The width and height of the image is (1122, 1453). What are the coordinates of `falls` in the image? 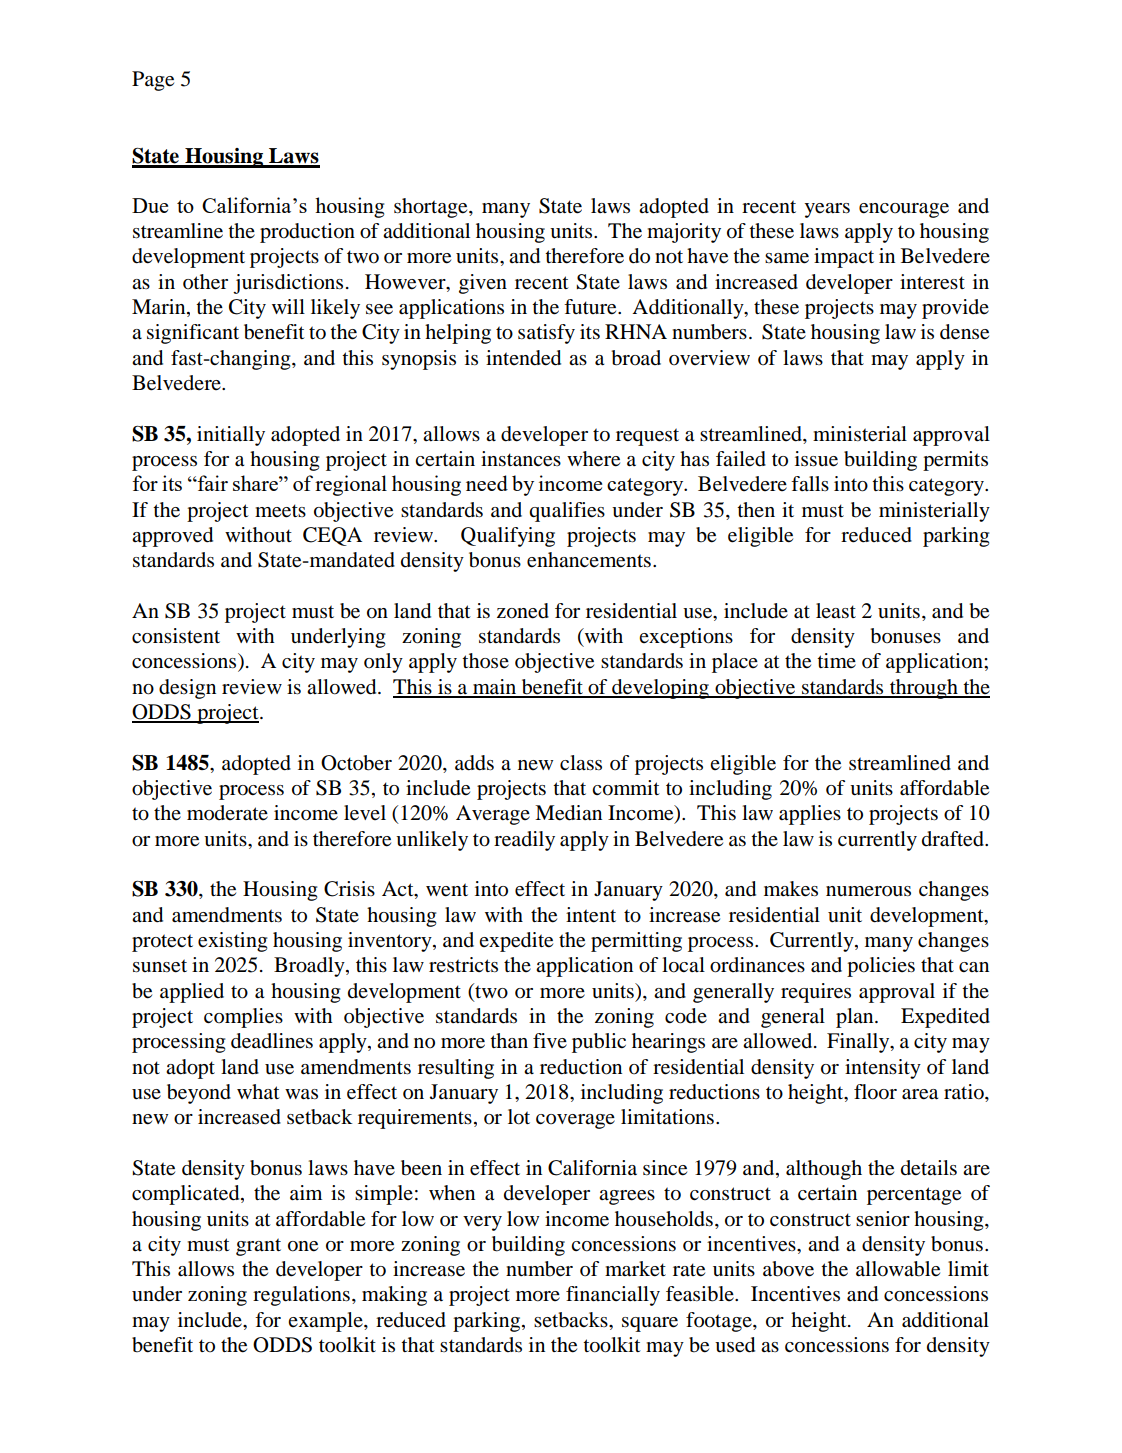 It's located at (810, 483).
